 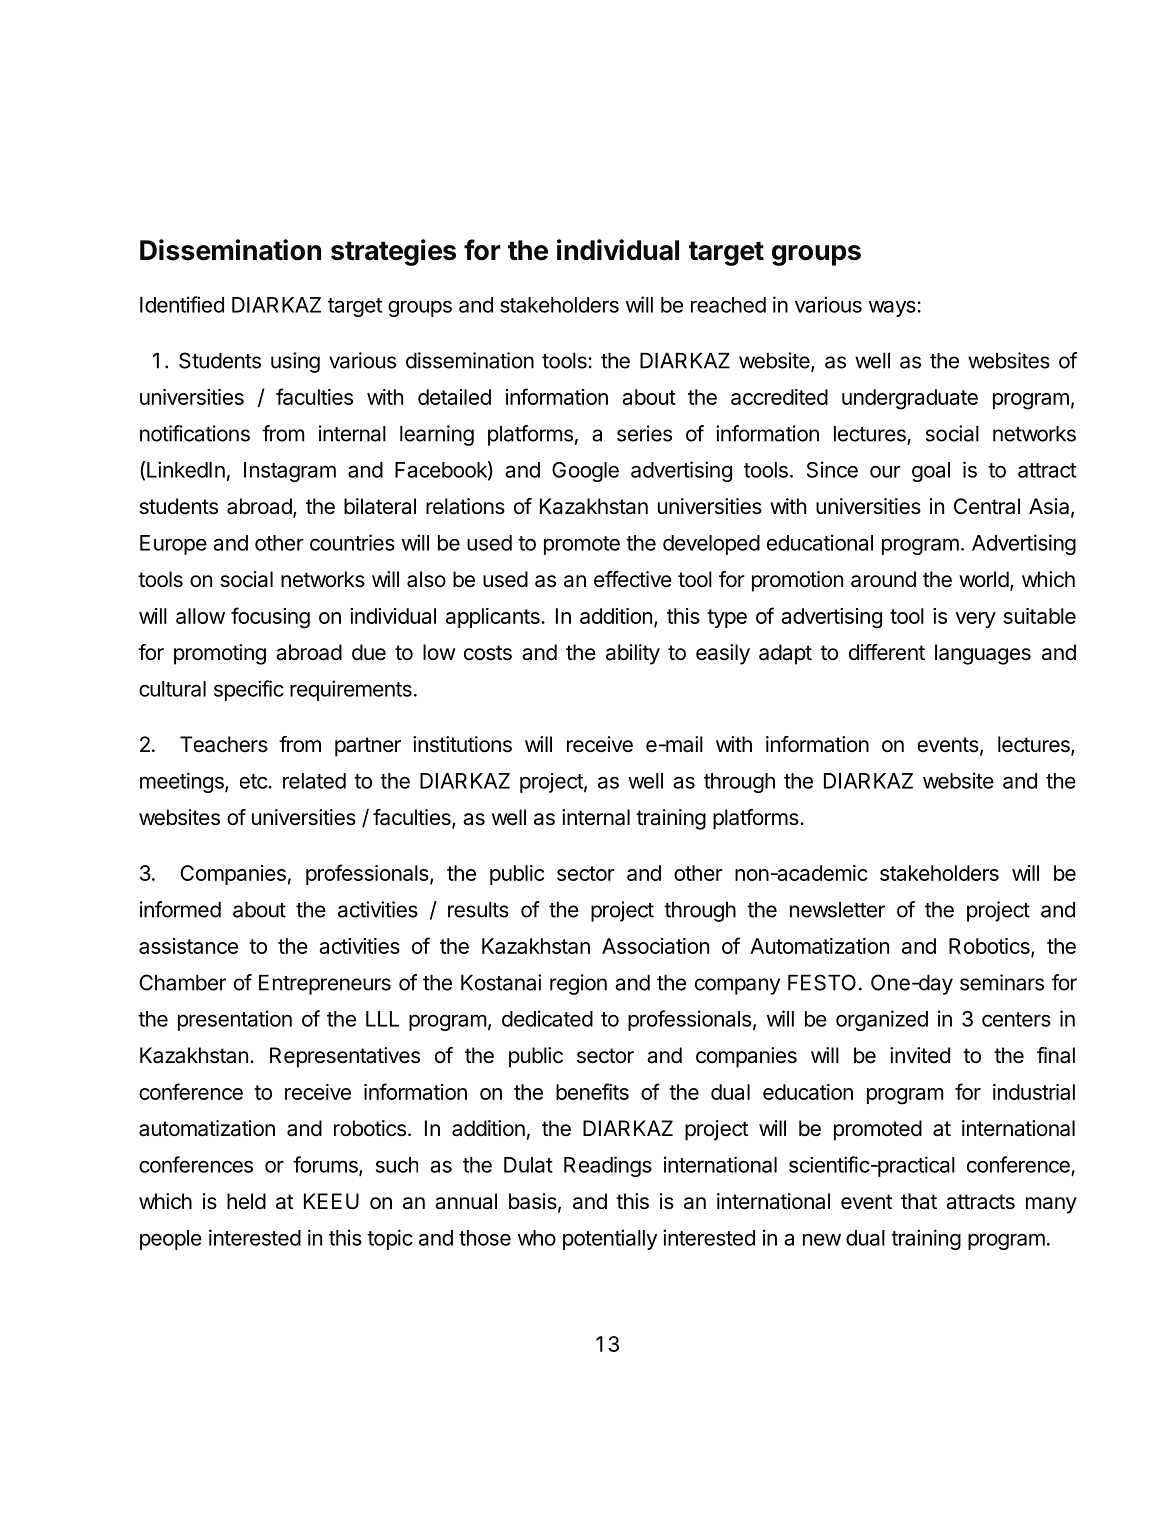 I want to click on held, so click(x=246, y=1201).
